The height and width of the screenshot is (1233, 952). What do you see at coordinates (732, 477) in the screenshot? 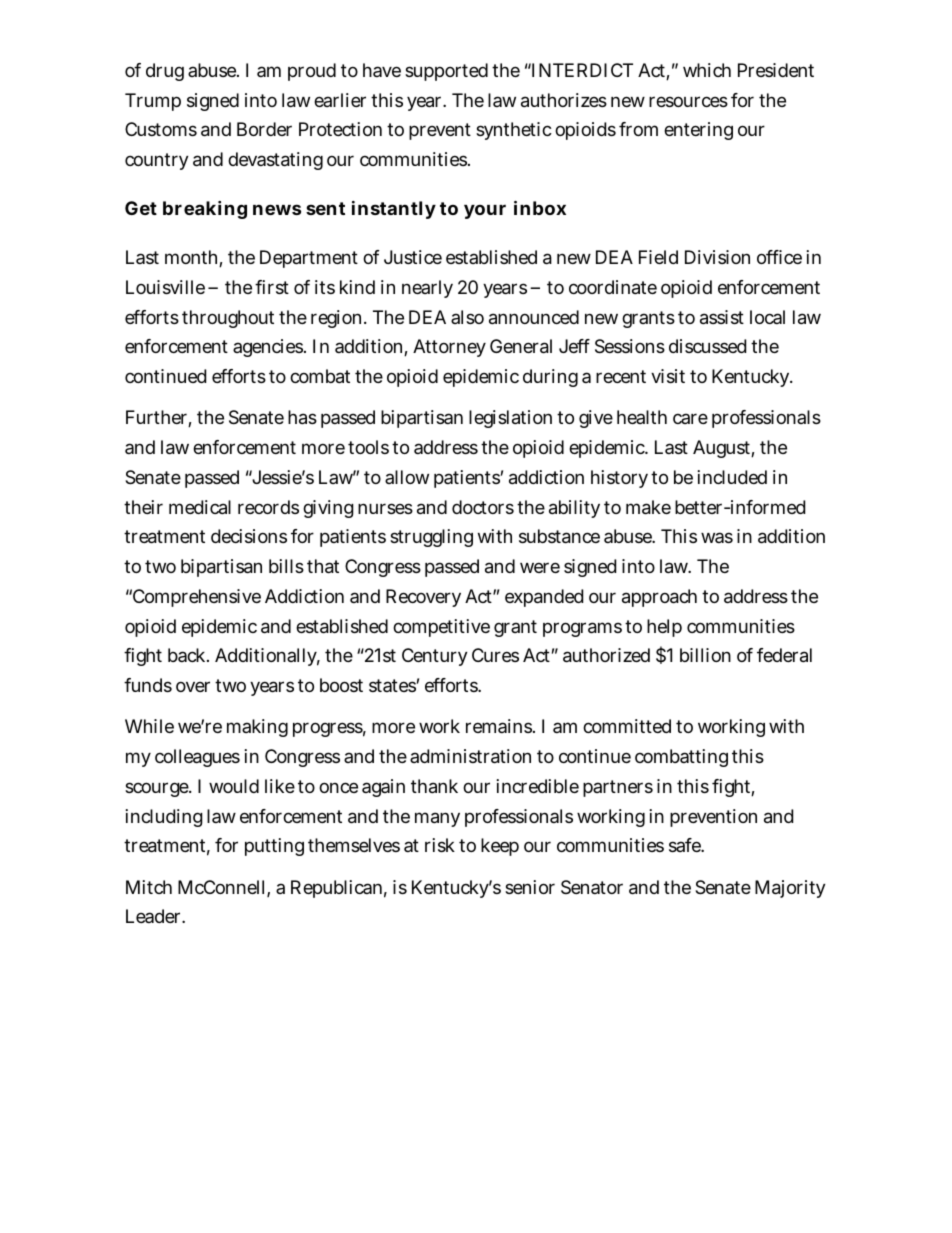
I see `included` at bounding box center [732, 477].
